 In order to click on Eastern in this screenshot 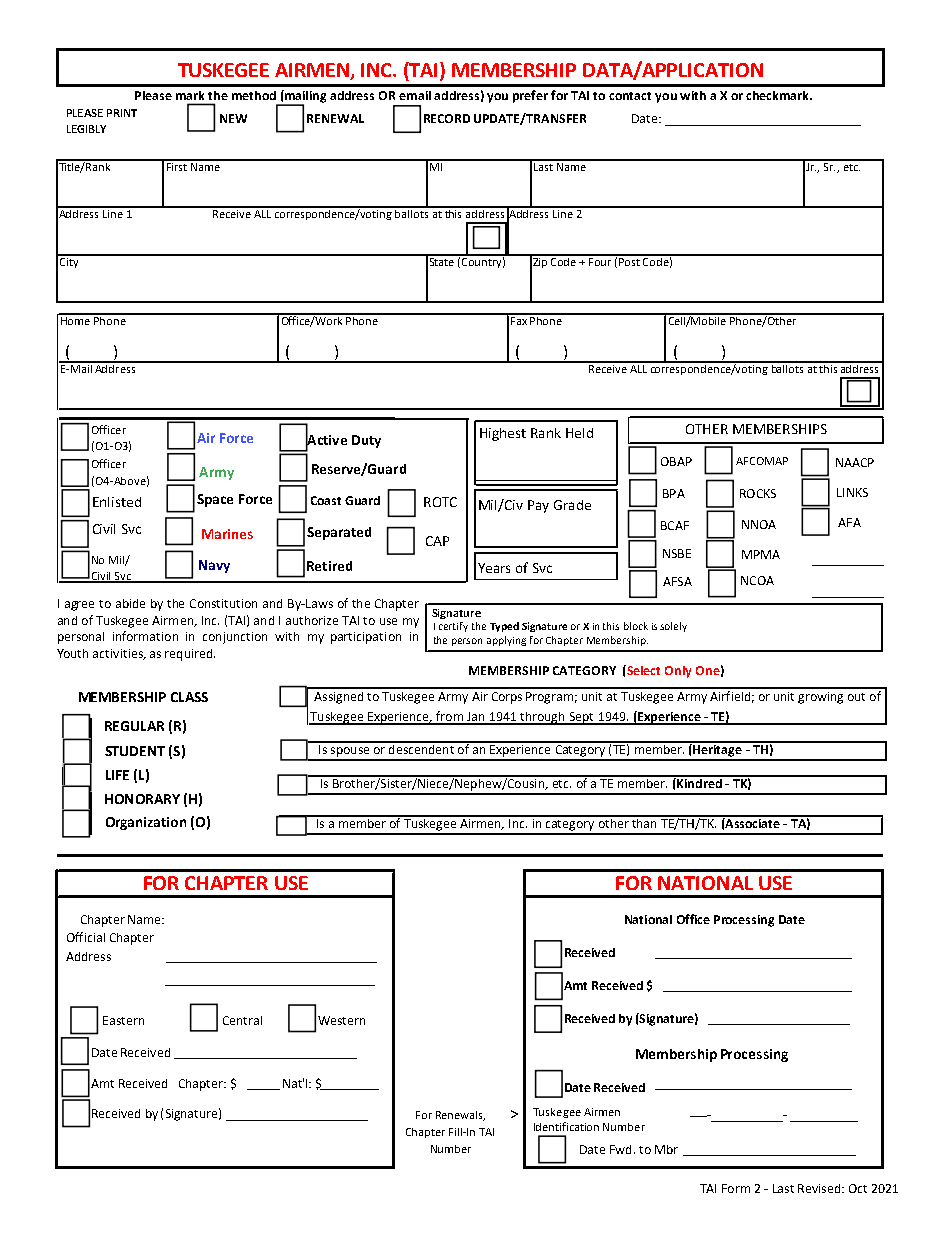, I will do `click(123, 1020)`.
